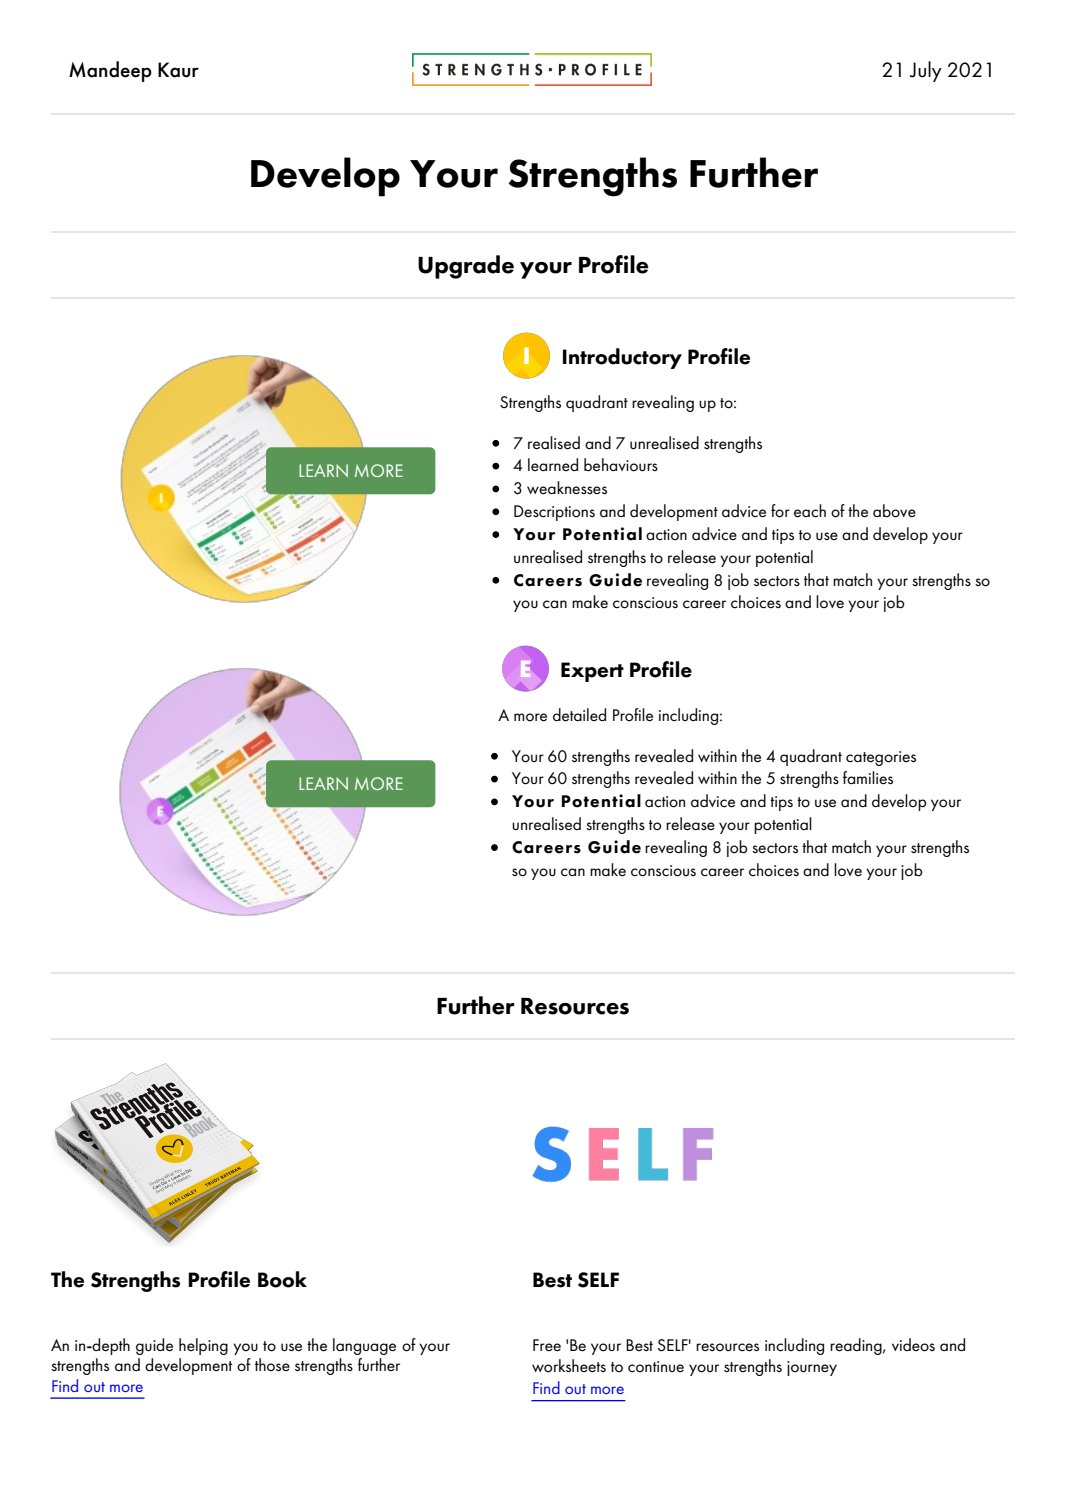  Describe the element at coordinates (178, 70) in the document. I see `Kaur` at that location.
